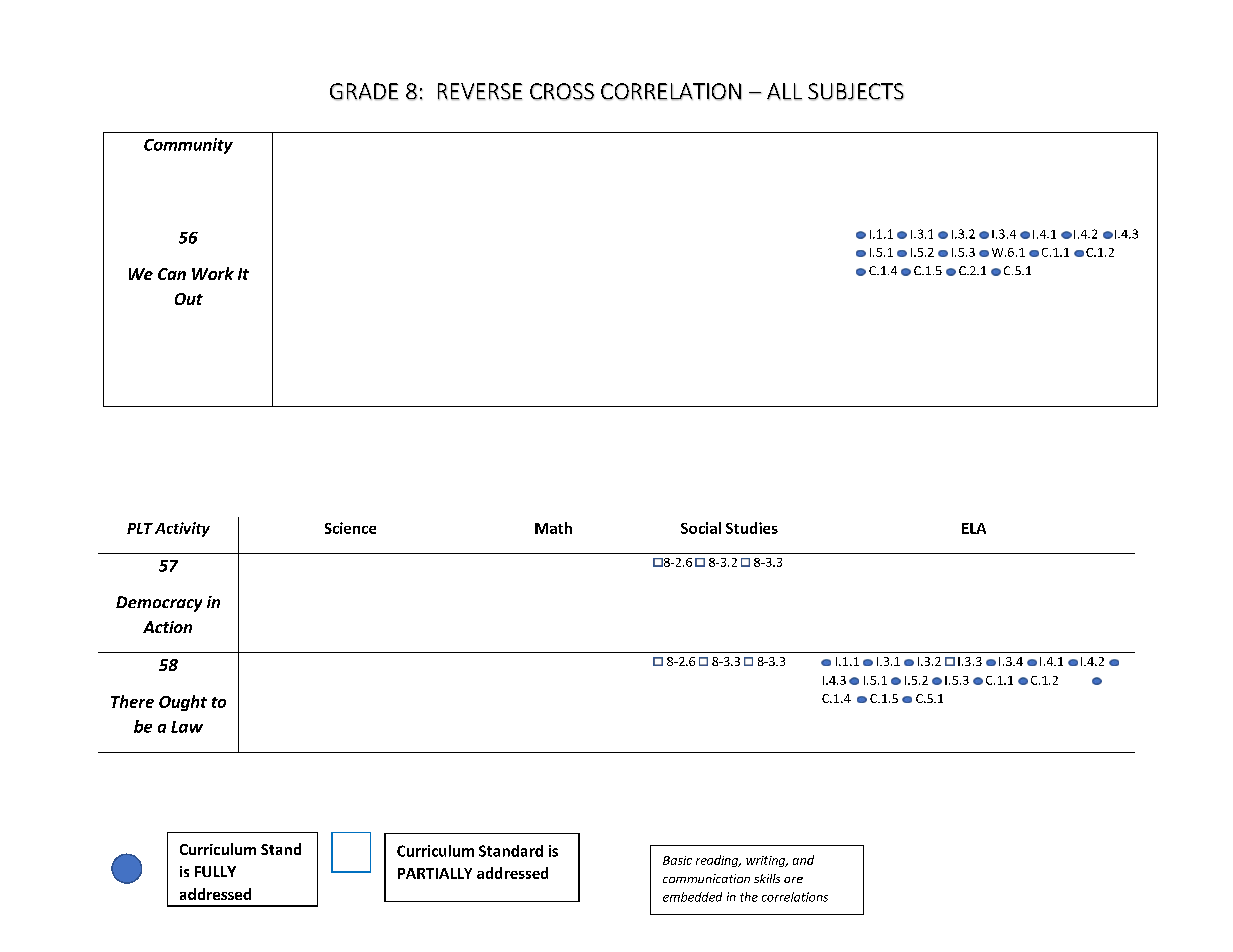  I want to click on Out, so click(189, 299).
